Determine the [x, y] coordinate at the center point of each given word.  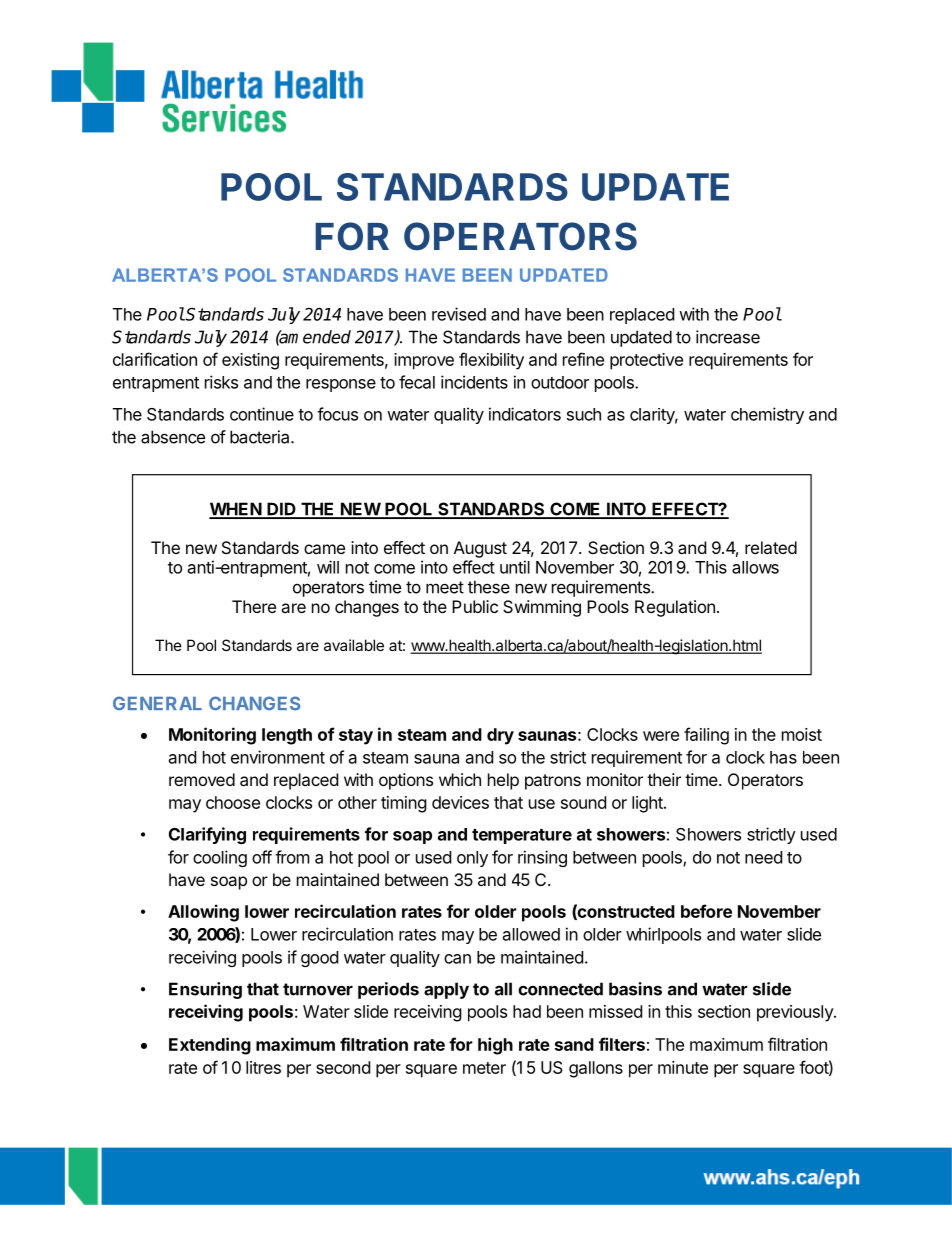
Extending [210, 1046]
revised [459, 314]
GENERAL [157, 703]
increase [728, 337]
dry [500, 736]
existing [250, 361]
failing [706, 736]
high [495, 1046]
